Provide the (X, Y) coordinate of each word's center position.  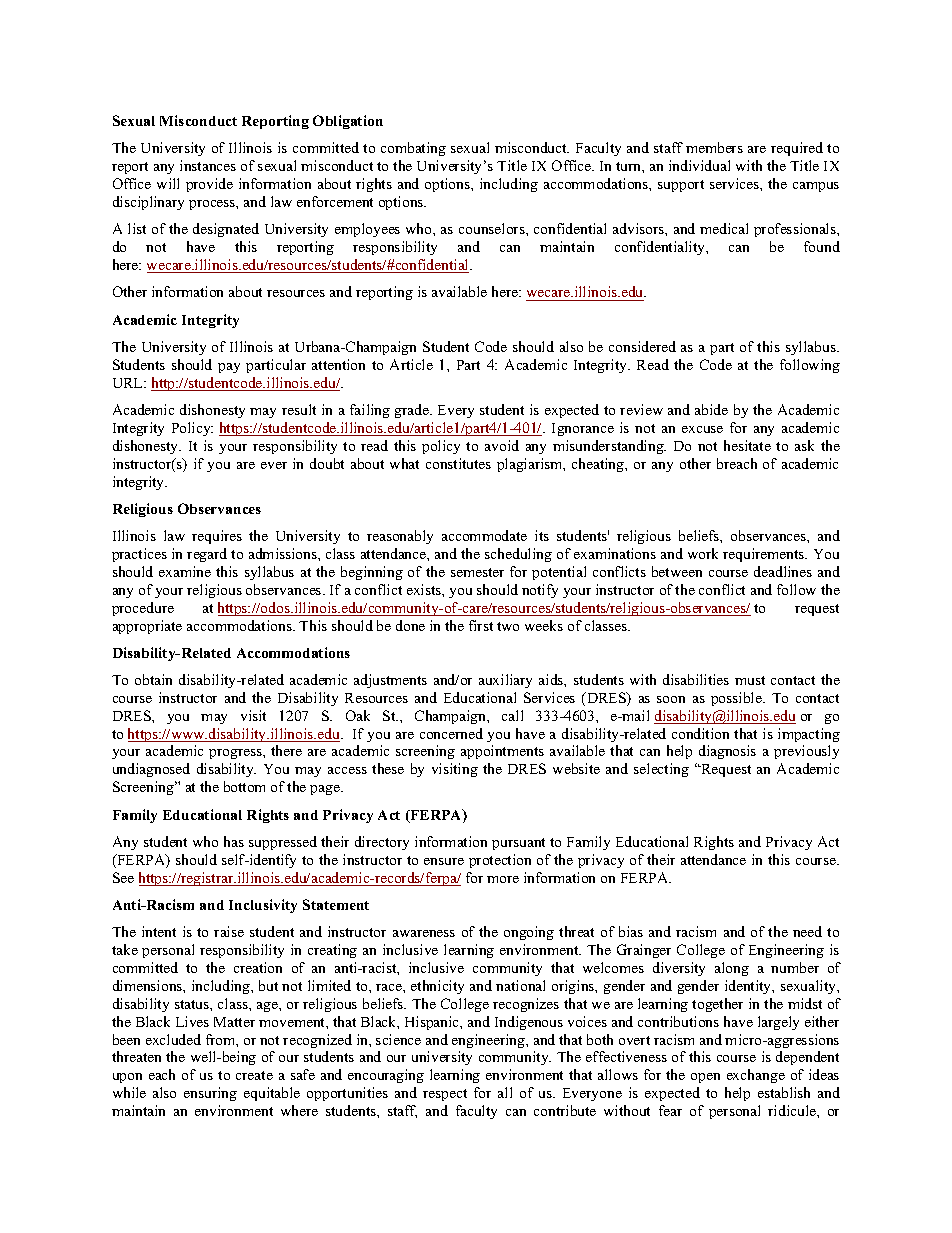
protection (500, 861)
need (807, 931)
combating (413, 149)
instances (208, 165)
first (481, 625)
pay (229, 368)
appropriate (147, 627)
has (234, 841)
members (714, 147)
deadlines (783, 571)
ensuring (210, 1094)
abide (711, 409)
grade (413, 411)
